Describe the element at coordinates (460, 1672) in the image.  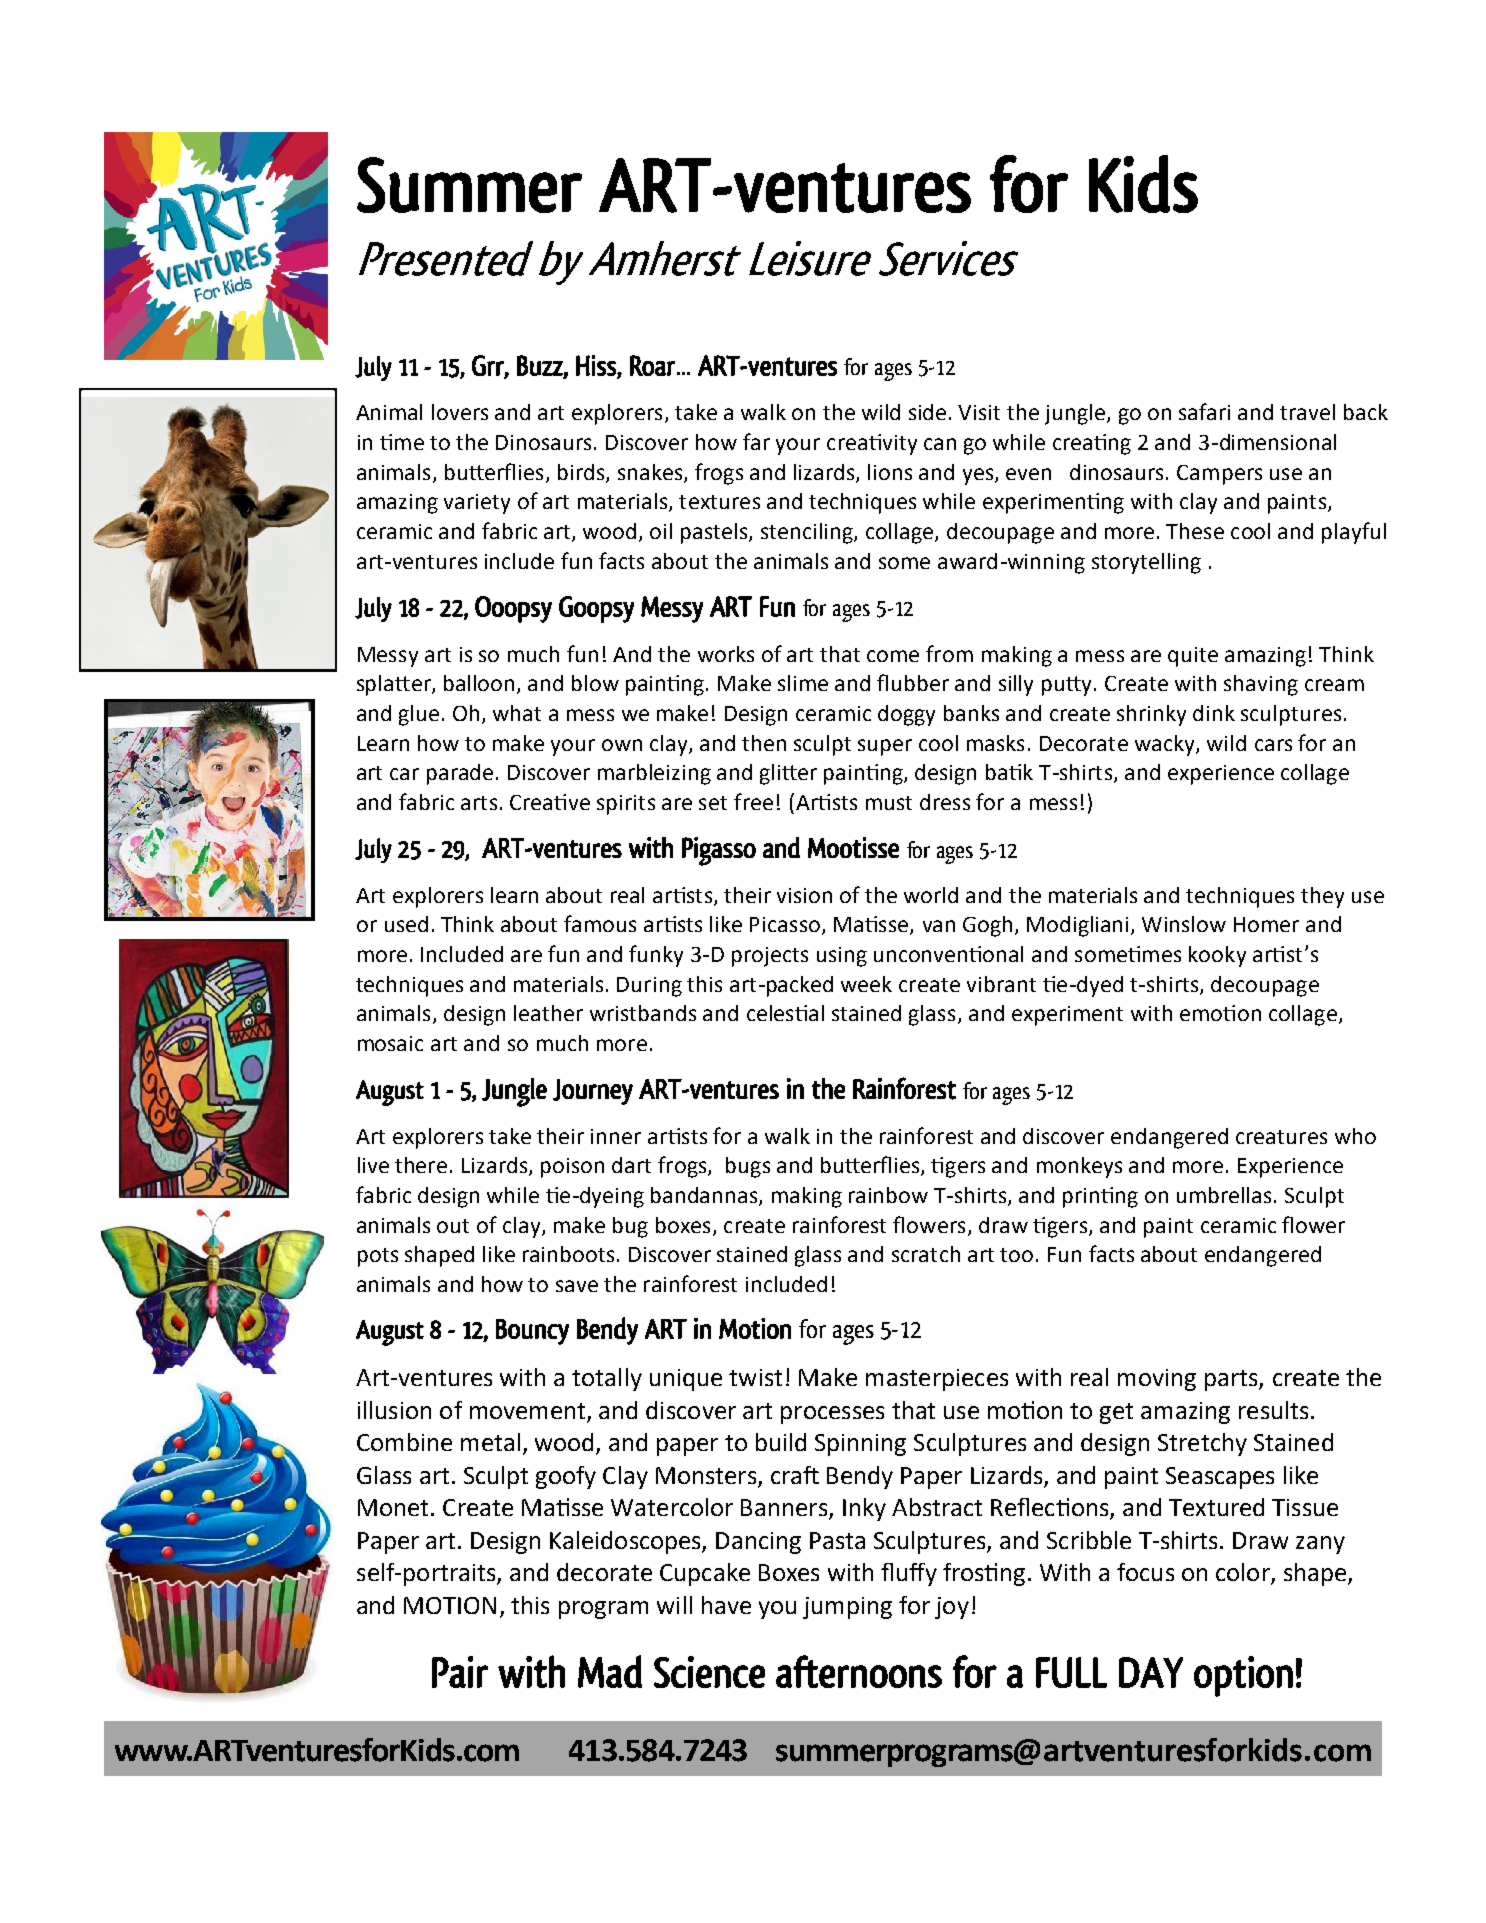
I see `Pair` at that location.
